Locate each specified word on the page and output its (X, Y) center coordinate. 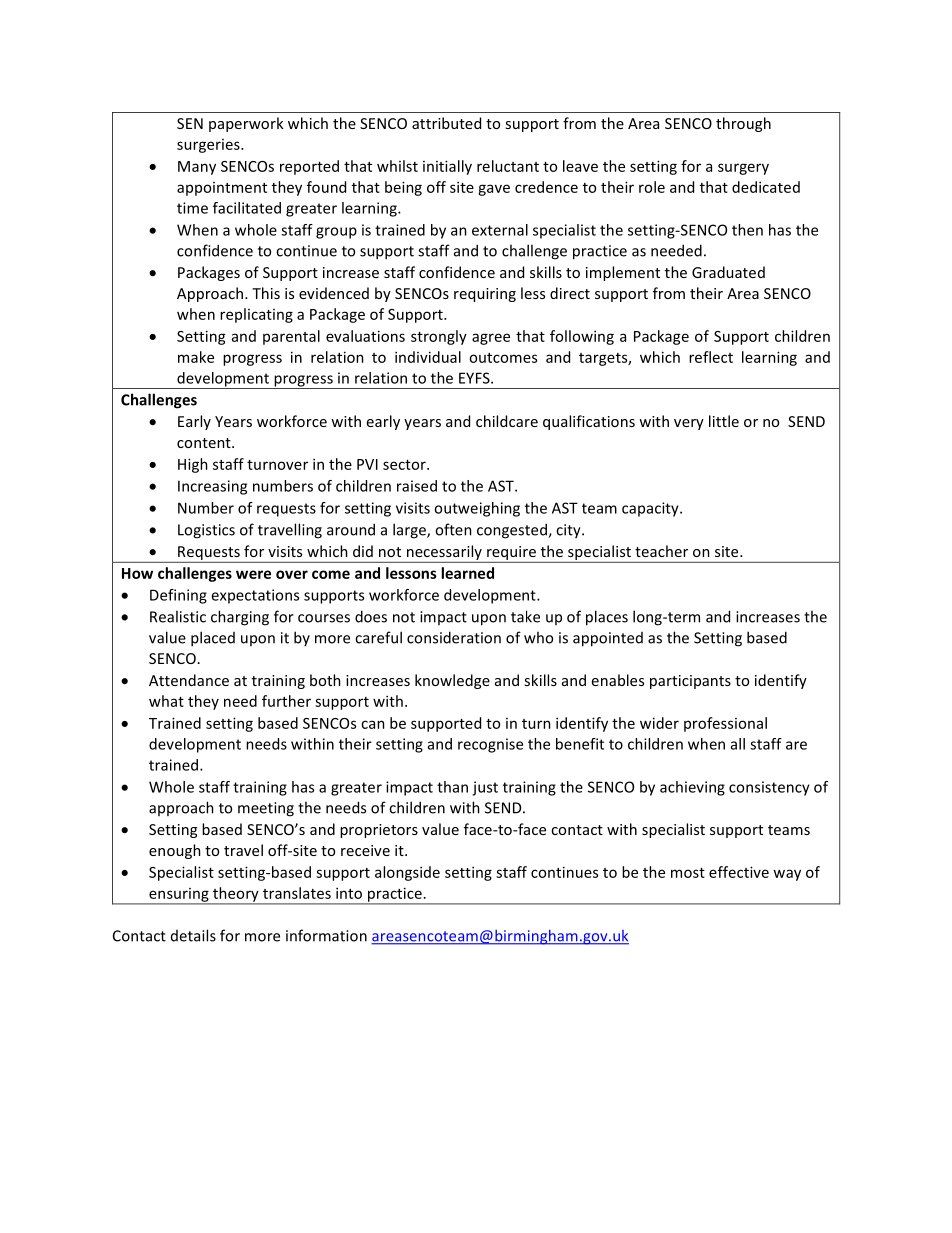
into (349, 893)
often (453, 529)
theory (236, 895)
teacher (661, 551)
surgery (743, 169)
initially (447, 167)
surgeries (209, 146)
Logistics (206, 531)
